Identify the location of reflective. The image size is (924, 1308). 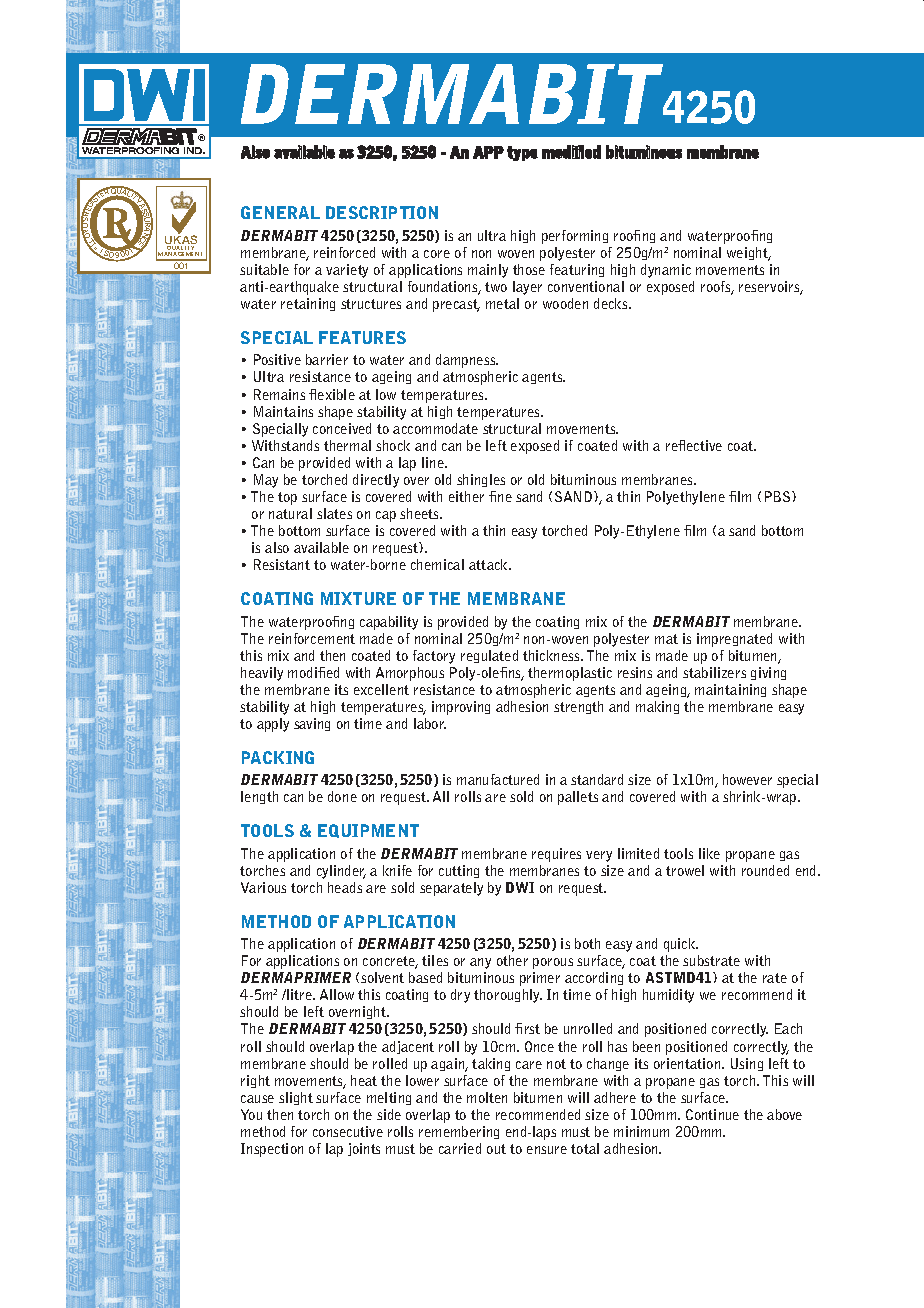
(694, 445).
